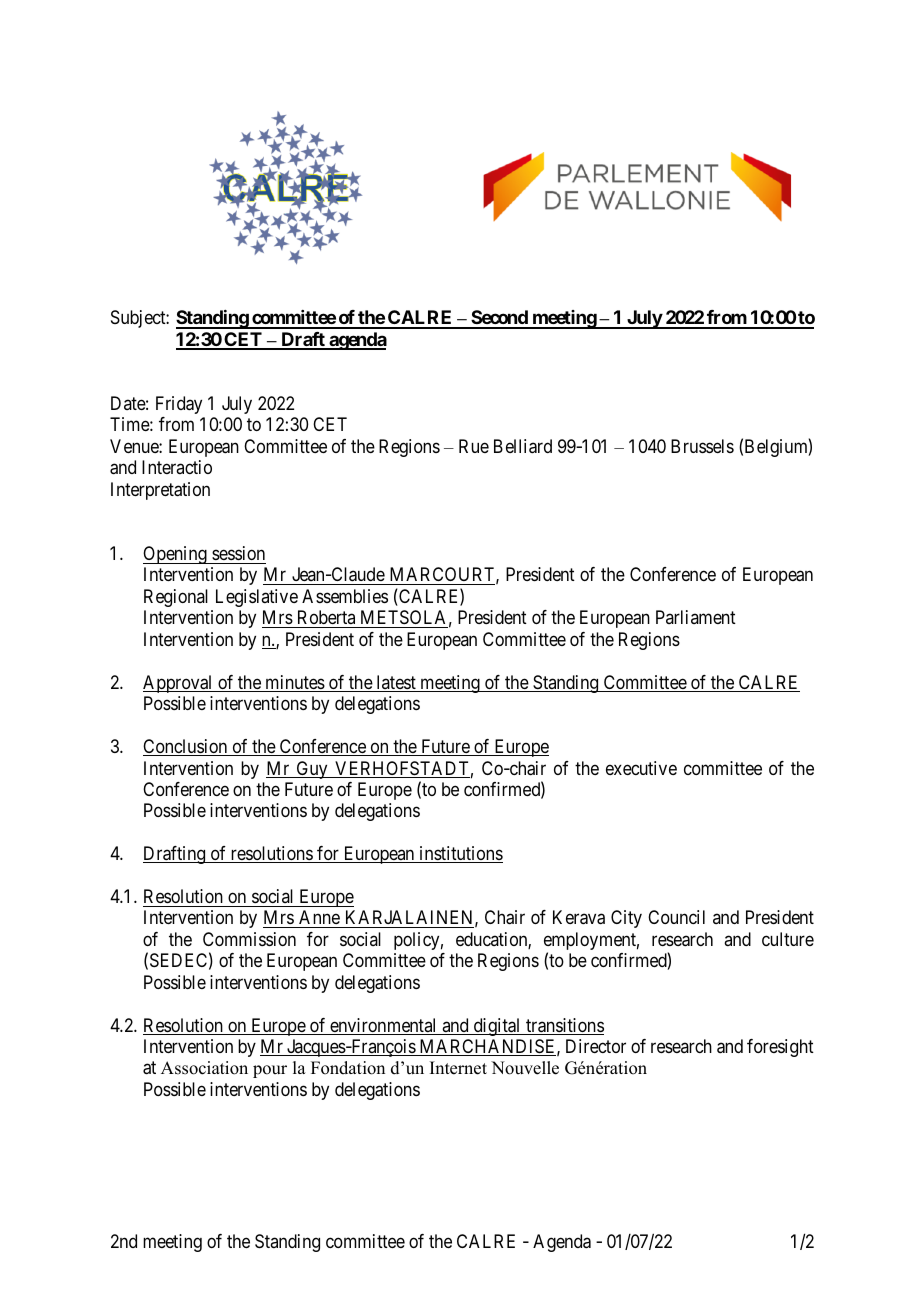 The height and width of the document is (1308, 924). I want to click on Council, so click(676, 917).
